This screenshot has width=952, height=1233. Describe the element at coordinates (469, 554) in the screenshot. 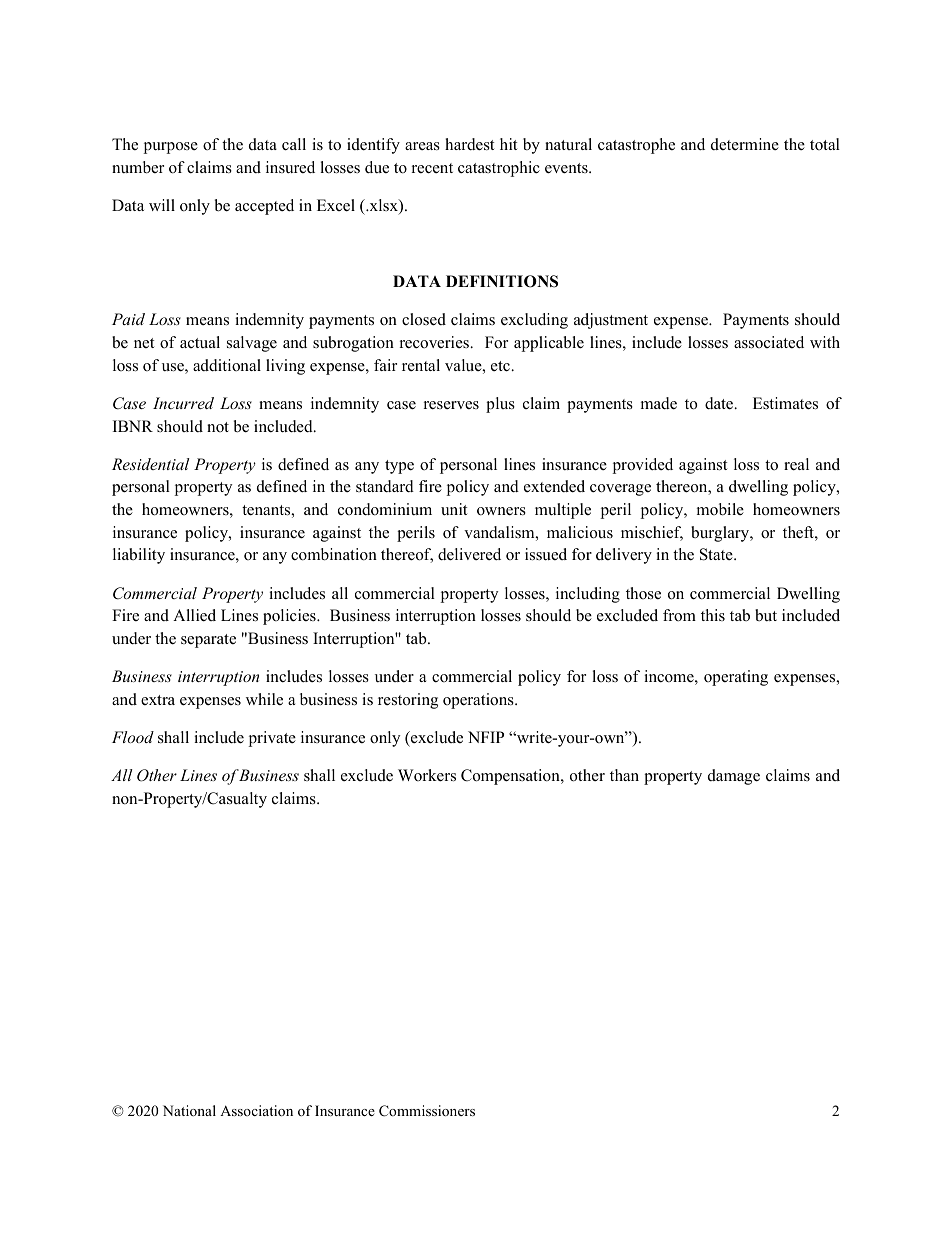

I see `delivered` at that location.
